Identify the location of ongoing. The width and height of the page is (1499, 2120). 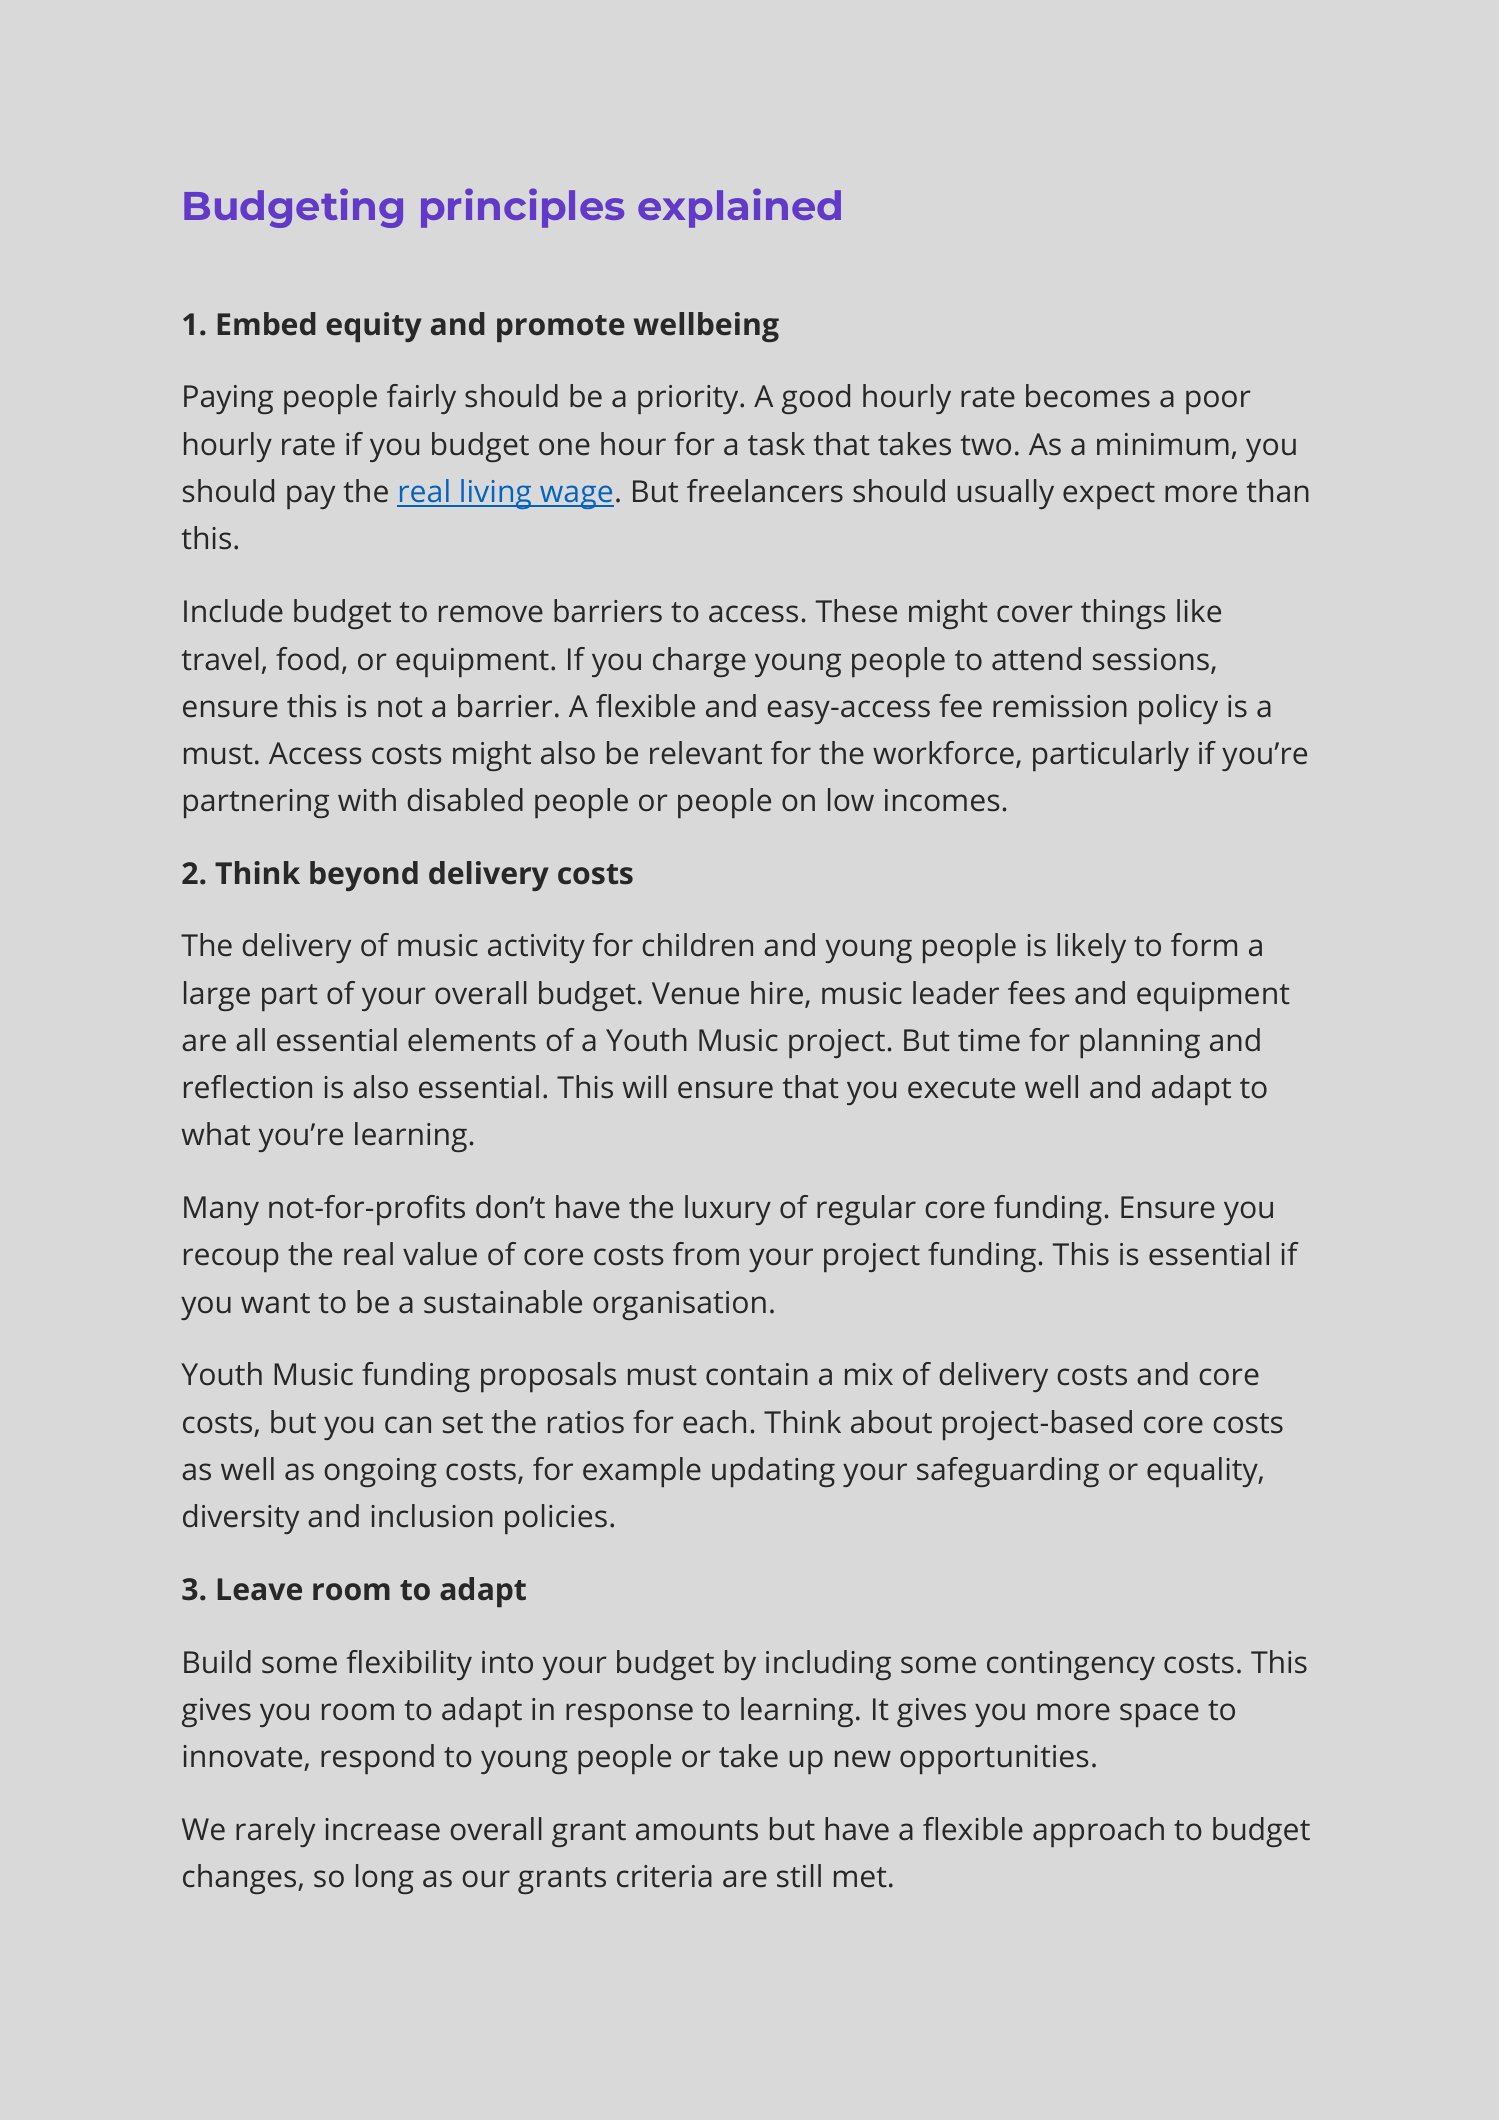
(381, 1472).
